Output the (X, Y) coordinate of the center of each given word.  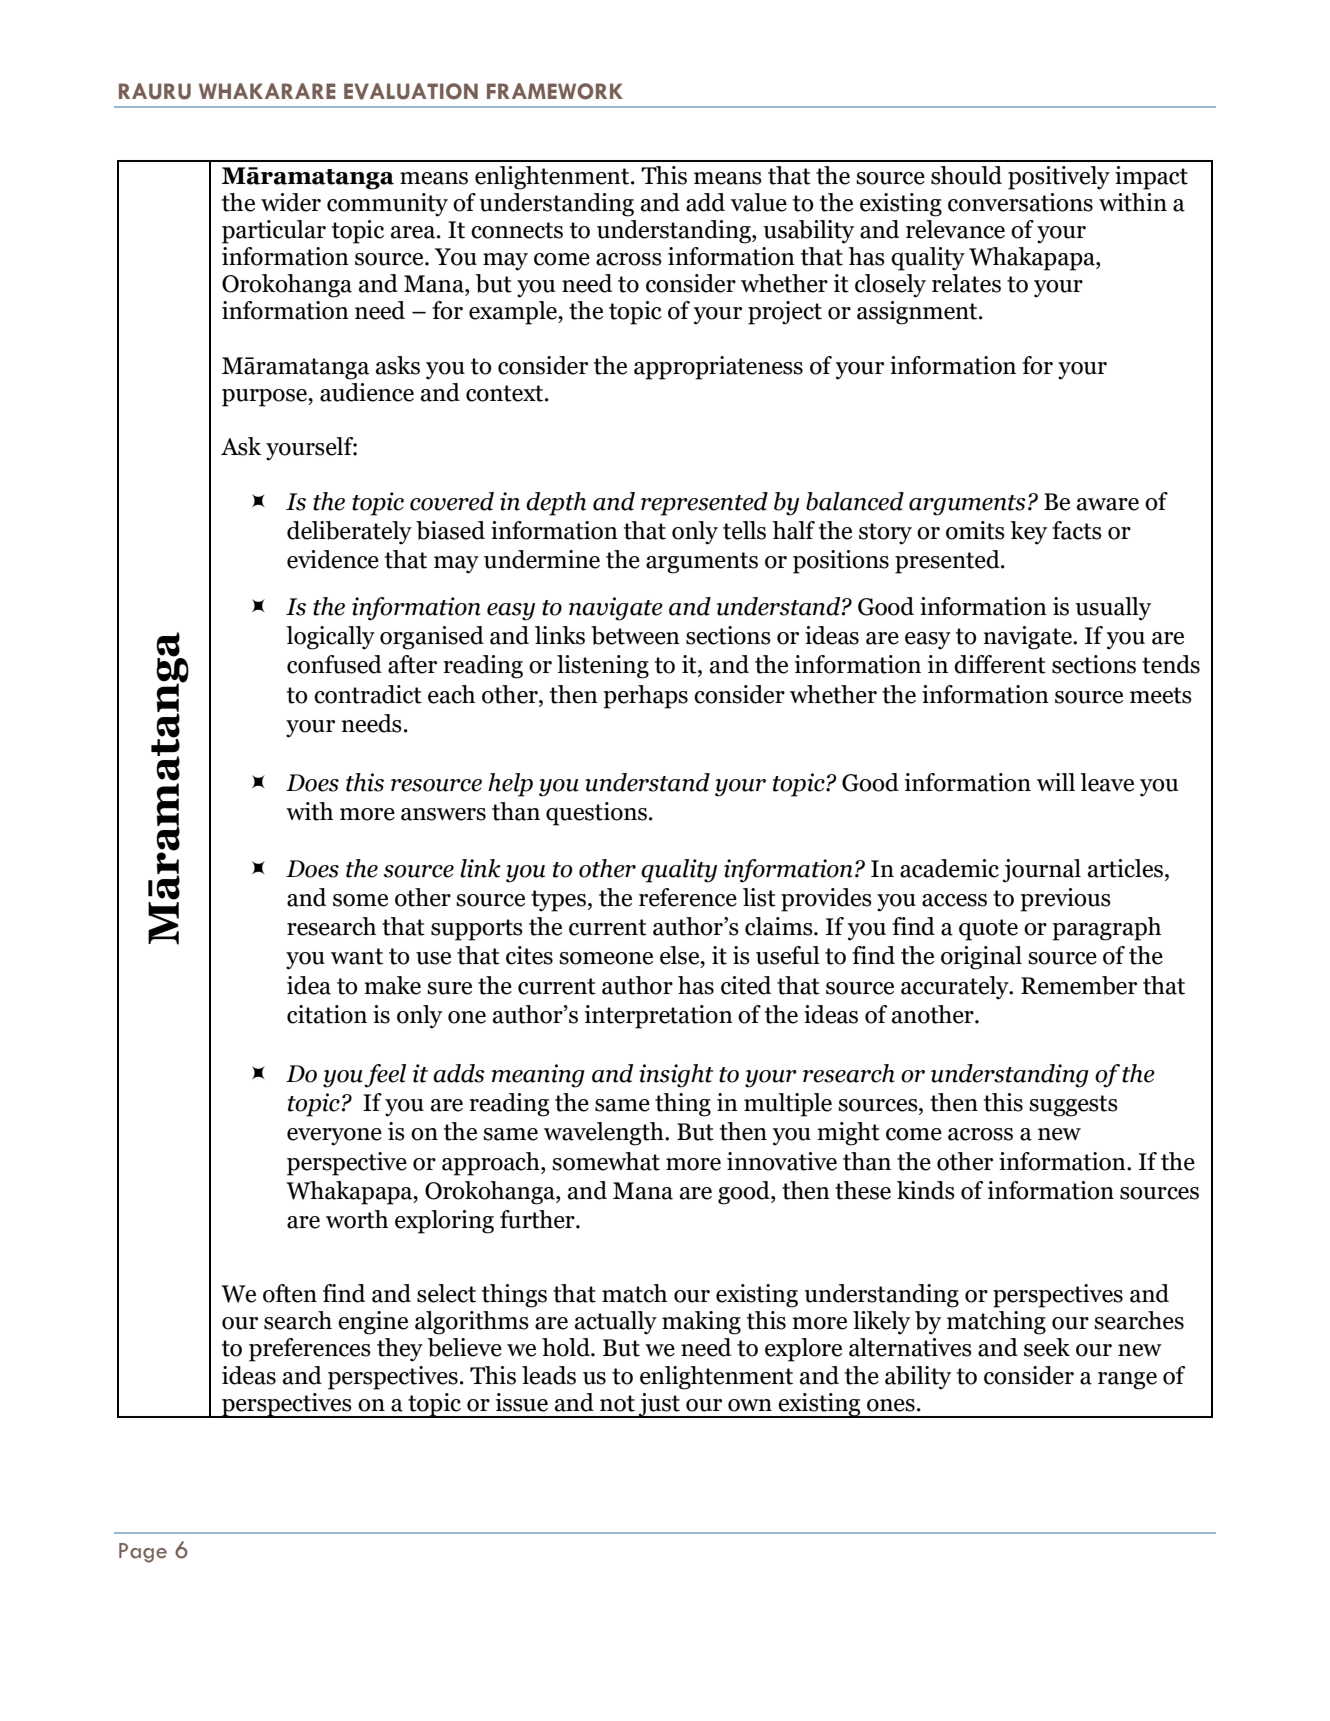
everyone (334, 1137)
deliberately (349, 533)
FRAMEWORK (555, 91)
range (1127, 1381)
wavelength (605, 1134)
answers (443, 814)
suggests (1073, 1106)
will (1056, 782)
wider (291, 202)
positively (1059, 178)
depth (556, 504)
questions (596, 814)
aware (1108, 504)
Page (143, 1553)
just (659, 1405)
